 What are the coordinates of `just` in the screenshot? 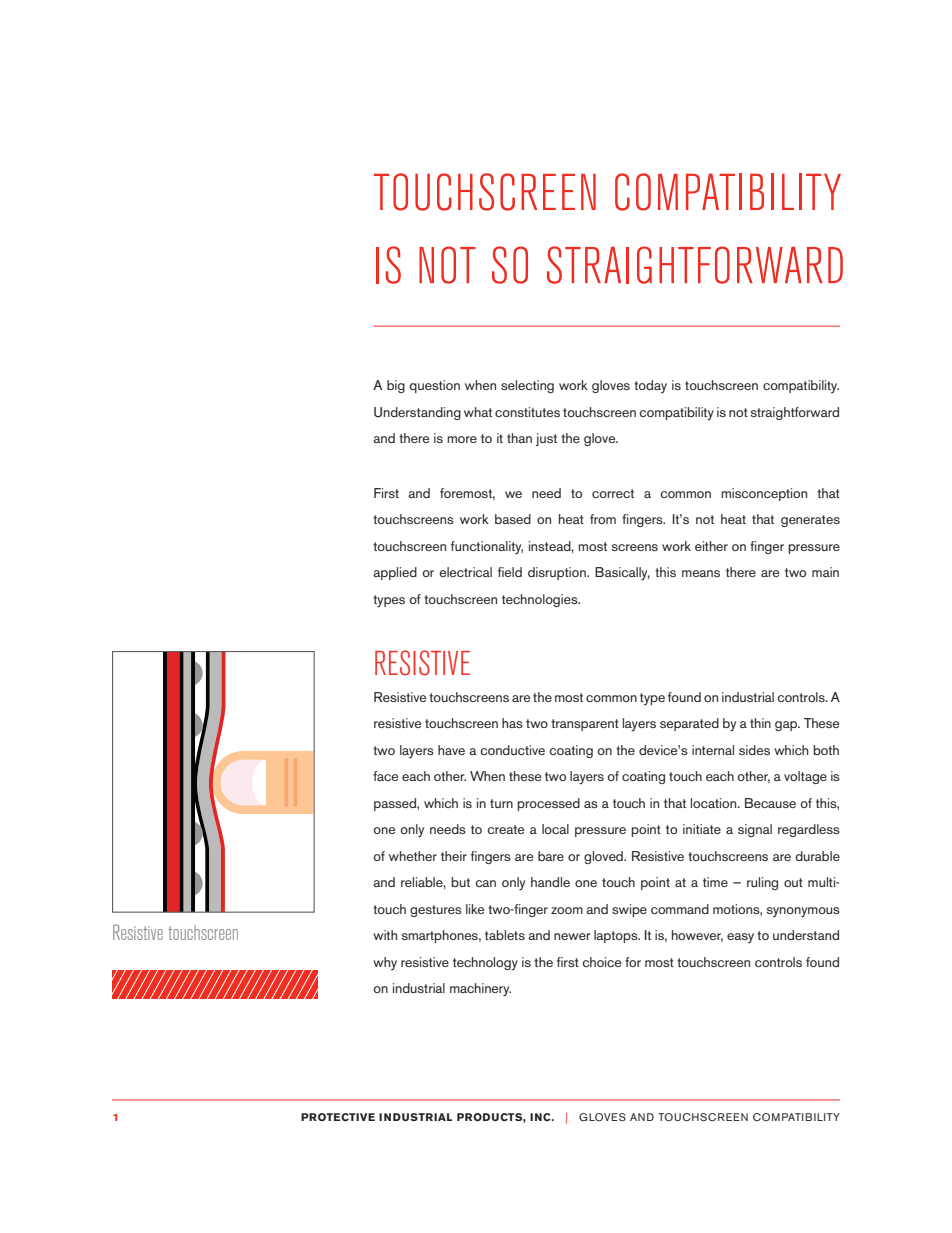 It's located at (546, 439).
